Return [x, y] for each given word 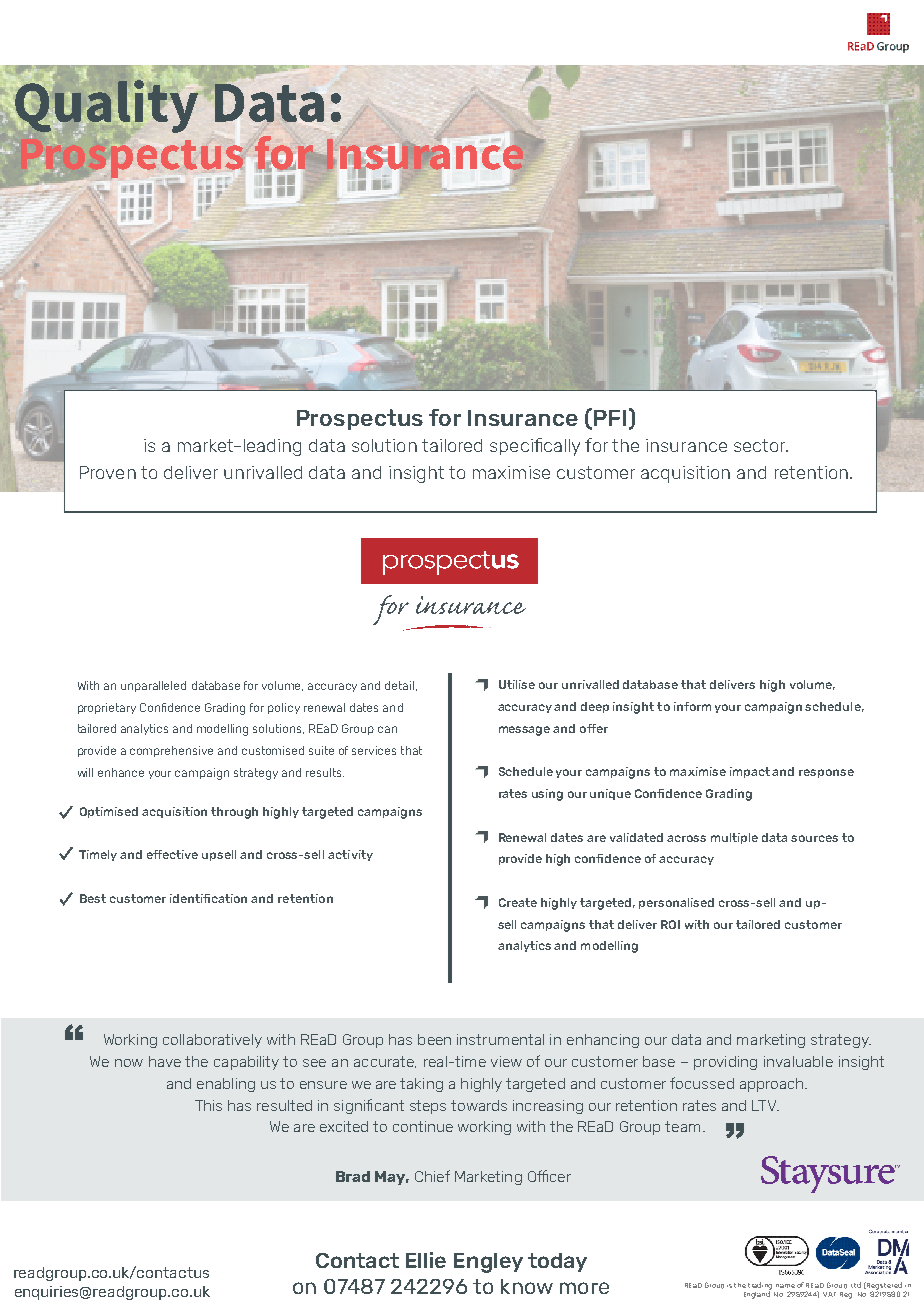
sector [761, 445]
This [208, 1105]
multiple [734, 838]
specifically [535, 447]
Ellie [426, 1260]
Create [518, 902]
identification [208, 898]
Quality [108, 106]
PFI [610, 418]
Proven [108, 472]
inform [692, 706]
